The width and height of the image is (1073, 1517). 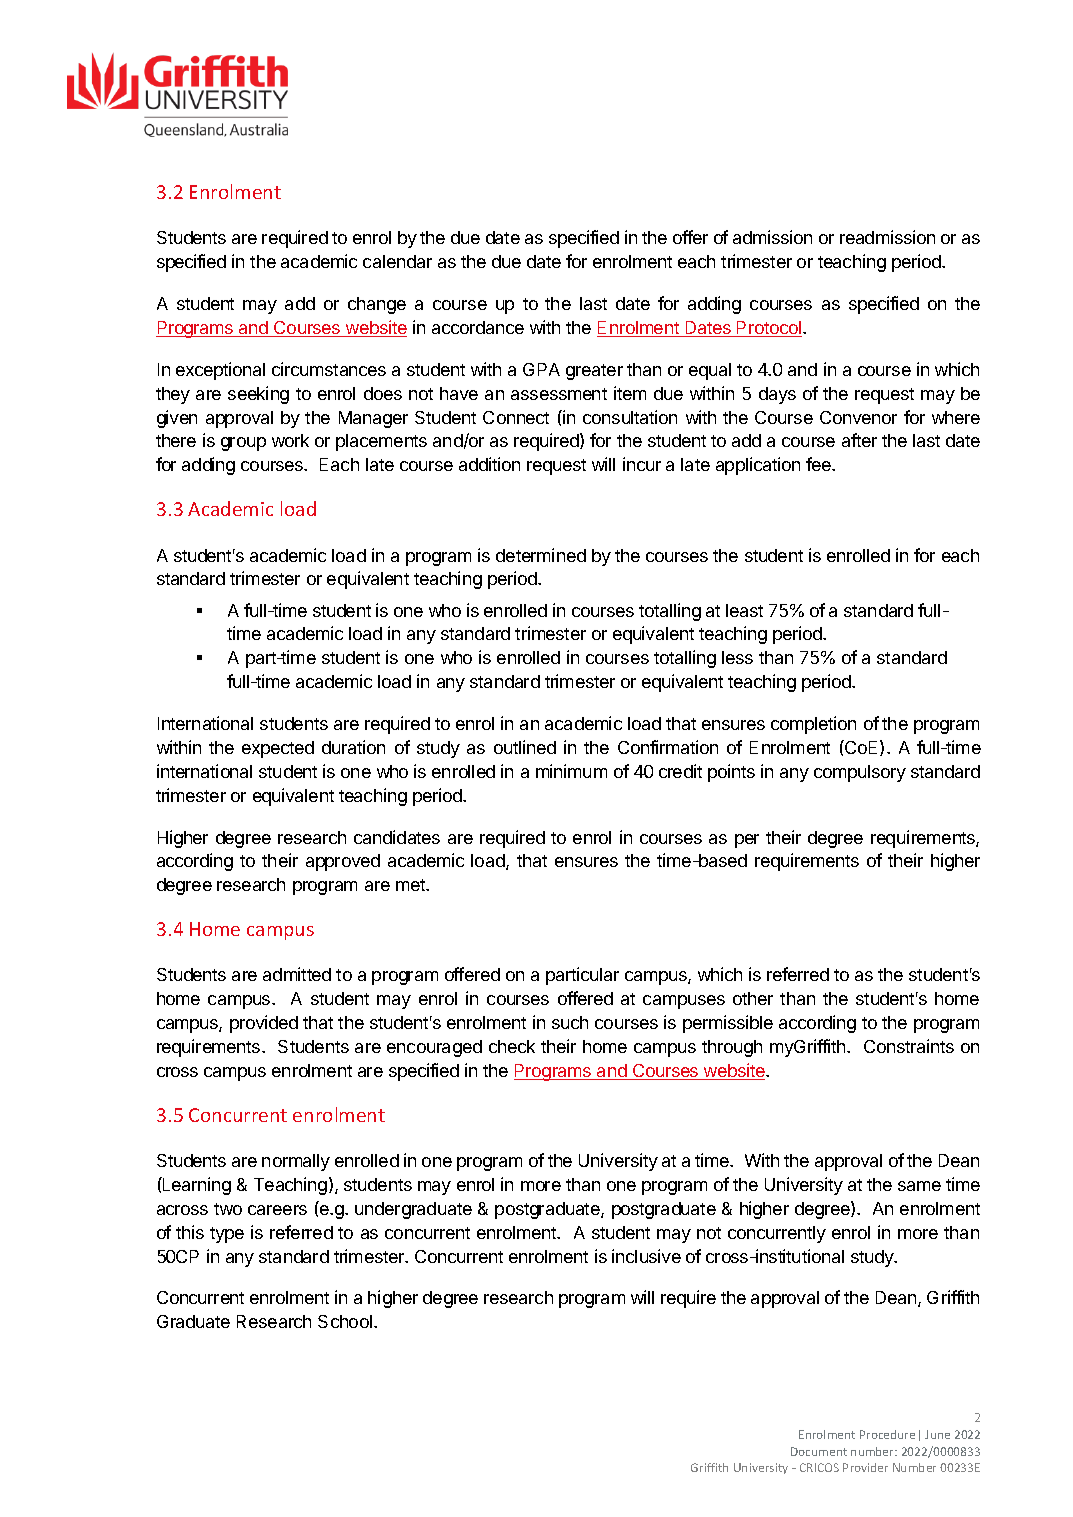 What do you see at coordinates (220, 371) in the image?
I see `exceptional` at bounding box center [220, 371].
